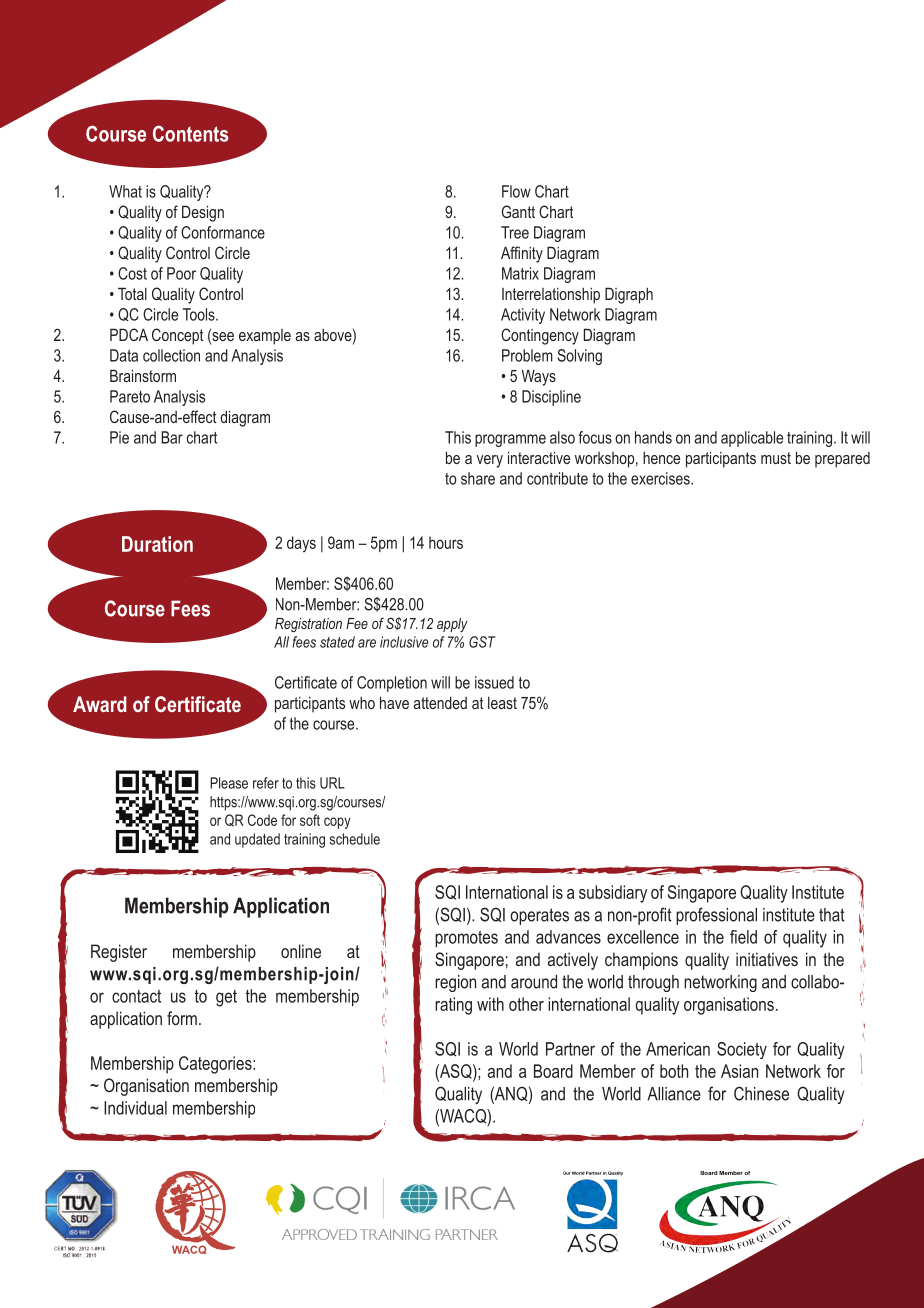 The image size is (924, 1308). Describe the element at coordinates (716, 916) in the page. I see `professional` at that location.
